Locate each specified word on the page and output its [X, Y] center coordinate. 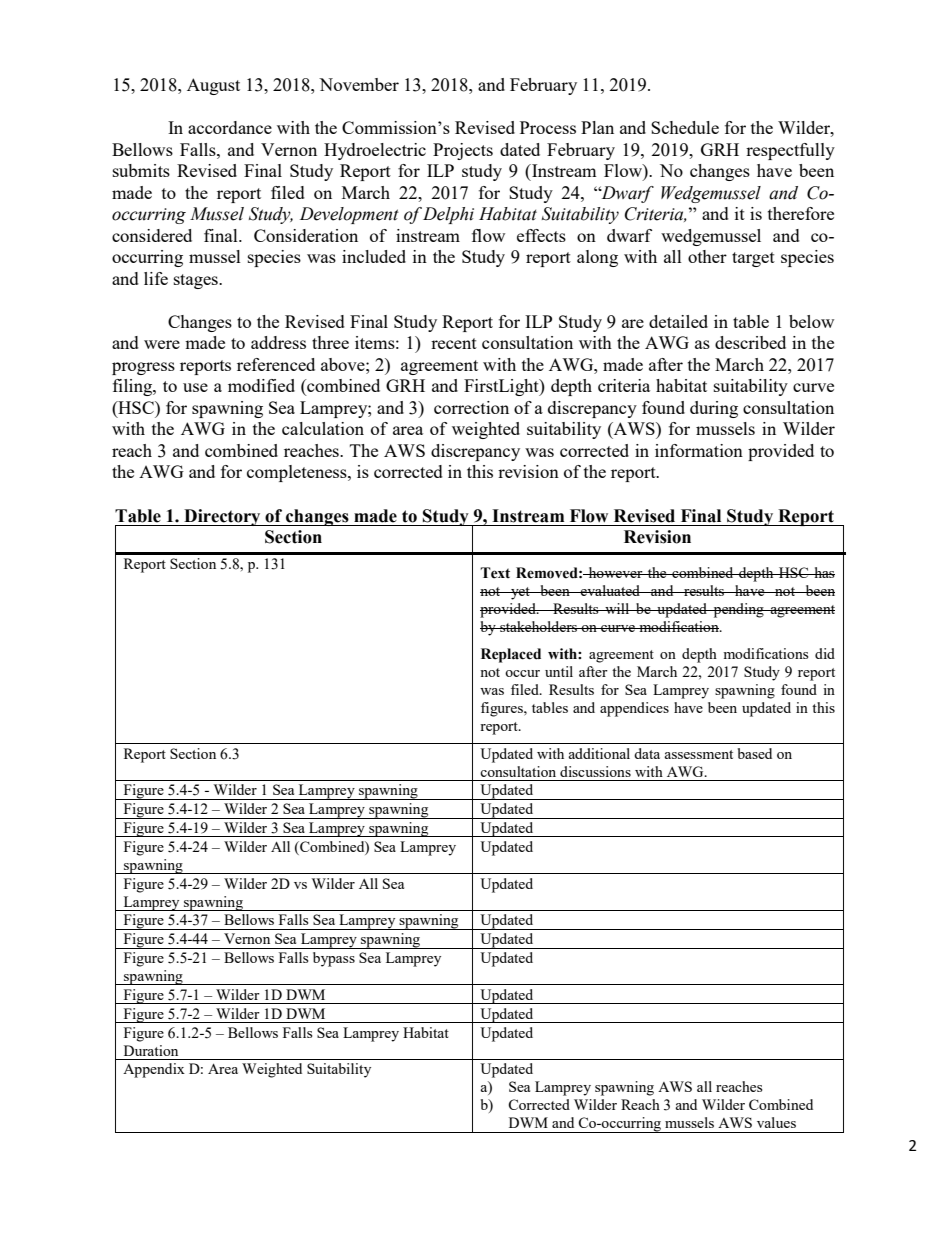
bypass [334, 959]
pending [738, 610]
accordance [230, 127]
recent [454, 343]
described [750, 342]
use [195, 387]
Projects [463, 151]
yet [520, 593]
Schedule [685, 127]
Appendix [154, 1070]
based [755, 753]
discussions [595, 771]
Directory [222, 517]
